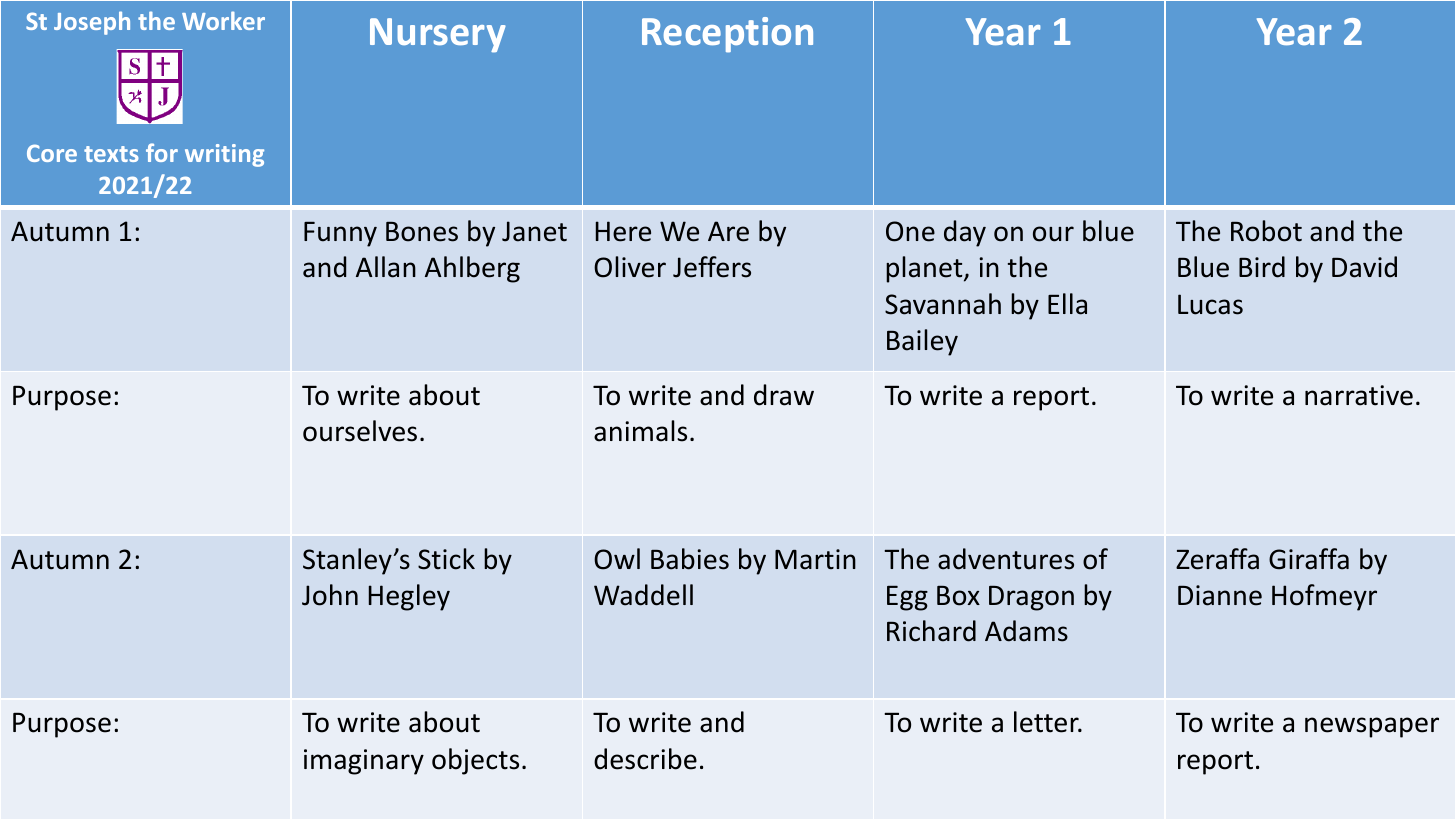  I want to click on draw, so click(784, 395).
